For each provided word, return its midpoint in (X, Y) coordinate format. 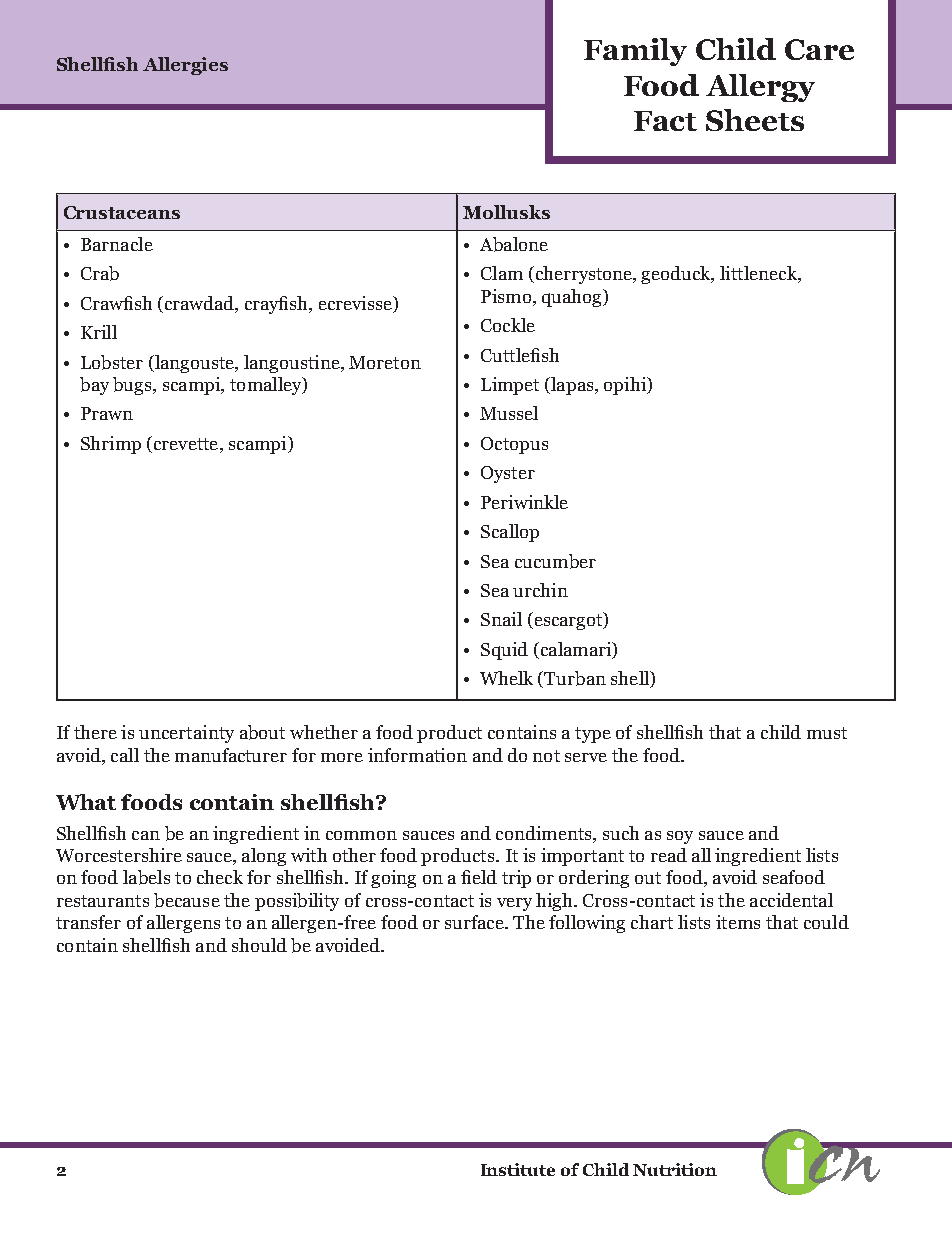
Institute (518, 1169)
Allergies (185, 66)
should (259, 945)
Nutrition (675, 1169)
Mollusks (506, 212)
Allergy (760, 88)
